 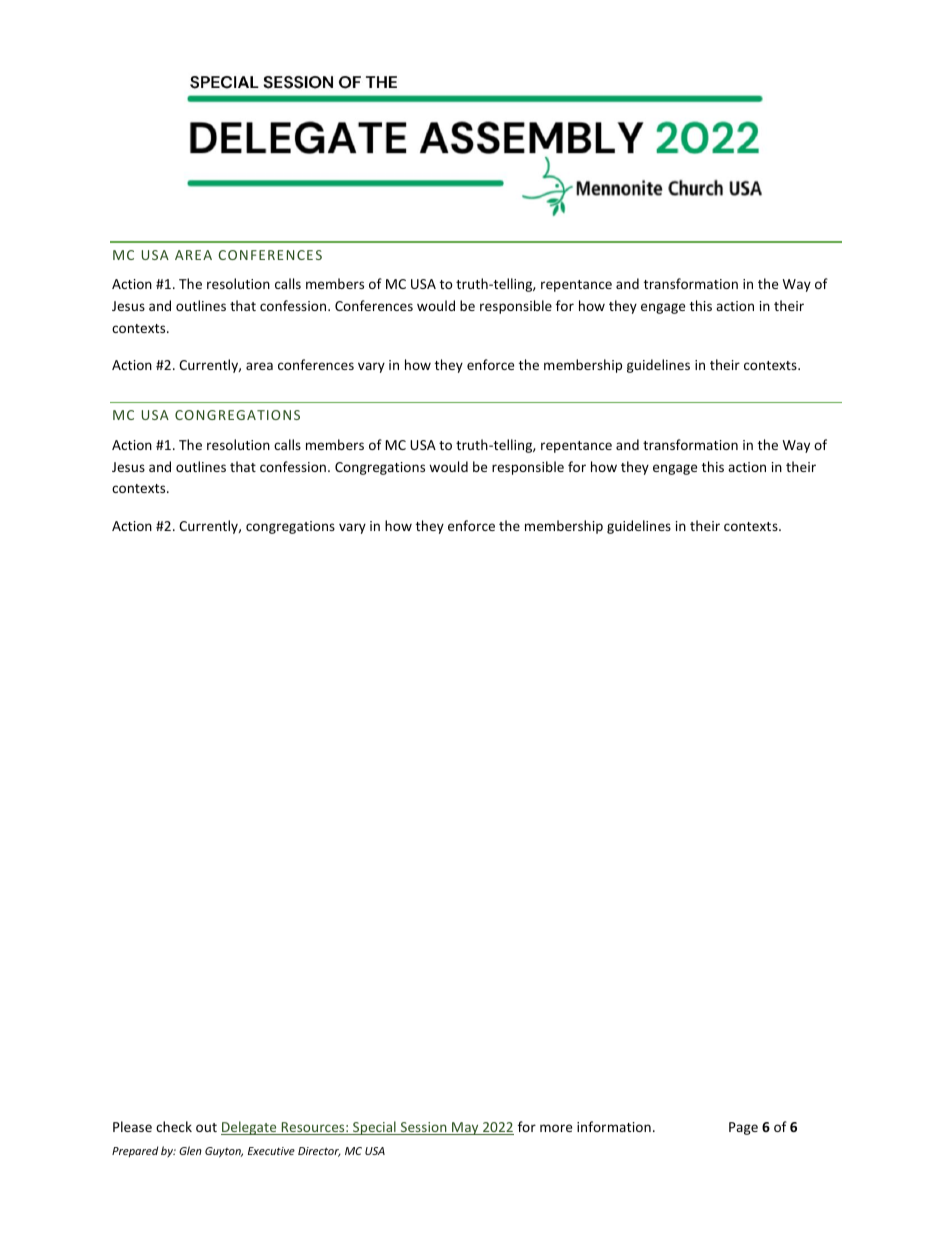 What do you see at coordinates (423, 1128) in the image?
I see `Session` at bounding box center [423, 1128].
